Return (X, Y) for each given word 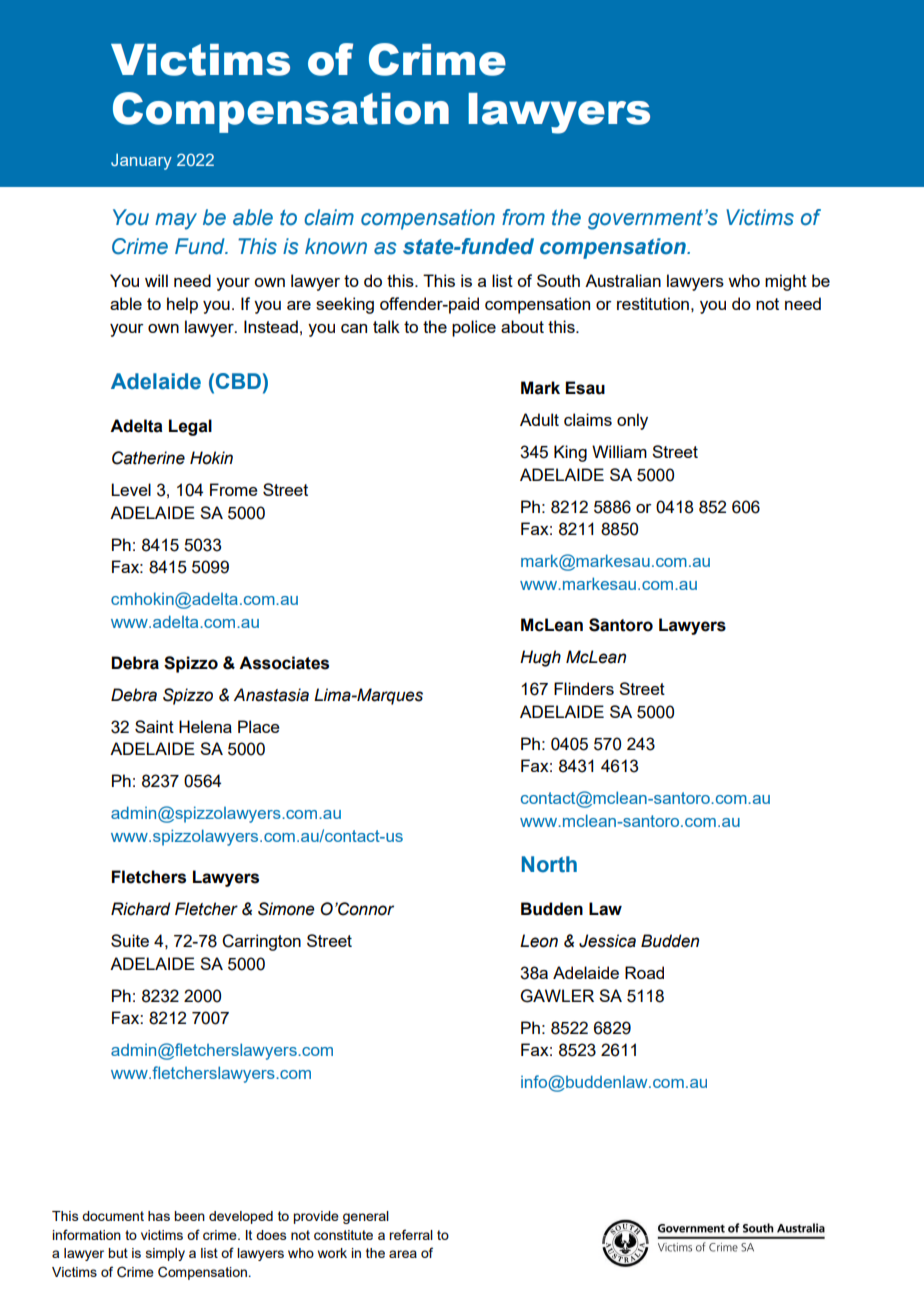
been (189, 1216)
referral (411, 1234)
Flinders (584, 688)
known (336, 246)
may (176, 221)
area (403, 1254)
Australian (623, 280)
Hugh (540, 658)
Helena (205, 726)
